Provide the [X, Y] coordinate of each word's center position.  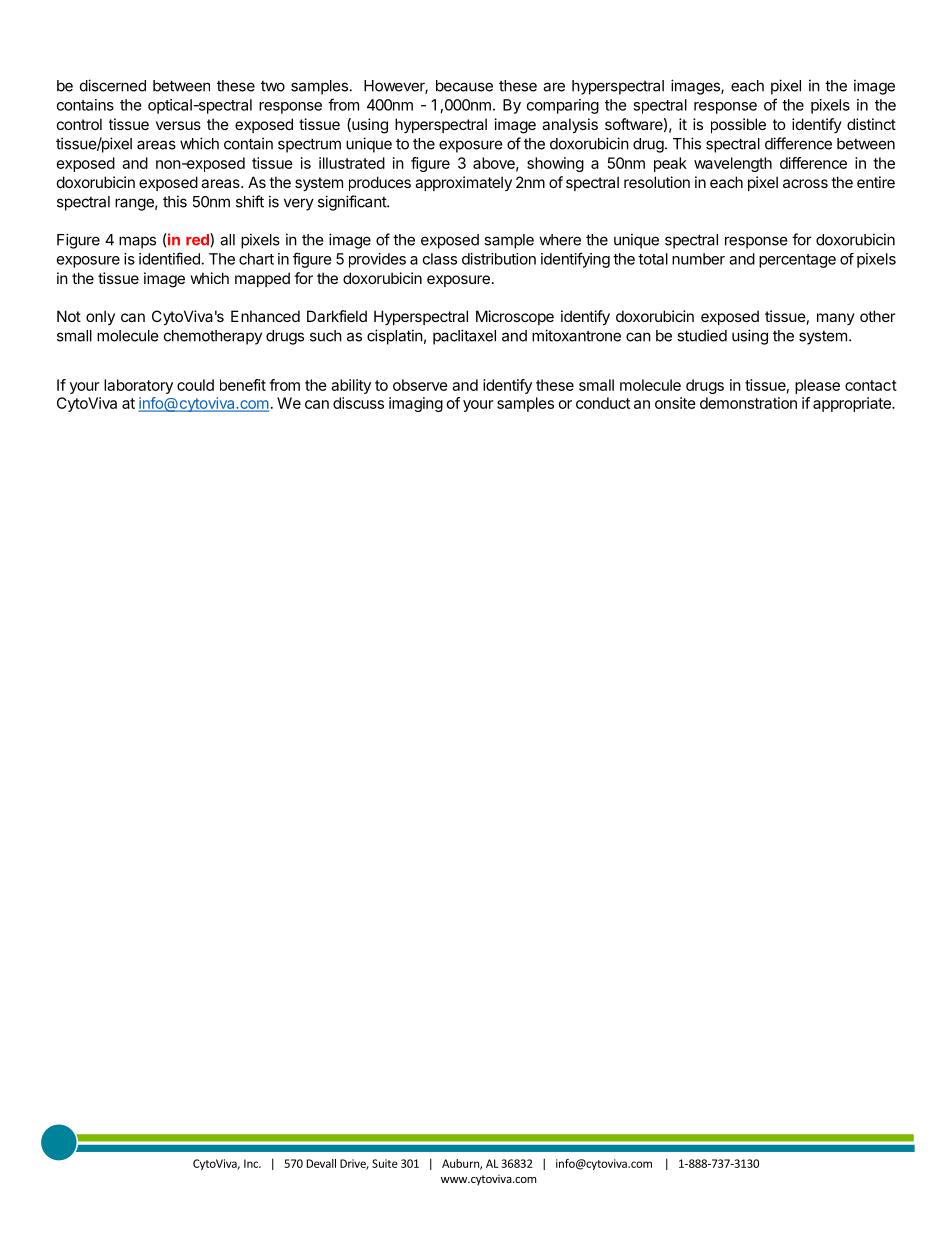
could [195, 385]
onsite [675, 403]
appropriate [853, 404]
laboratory [138, 386]
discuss [358, 403]
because [464, 86]
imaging [416, 404]
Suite [385, 1163]
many [836, 319]
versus [178, 125]
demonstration [748, 403]
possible [738, 125]
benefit [243, 385]
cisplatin [395, 337]
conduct [603, 403]
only [100, 317]
